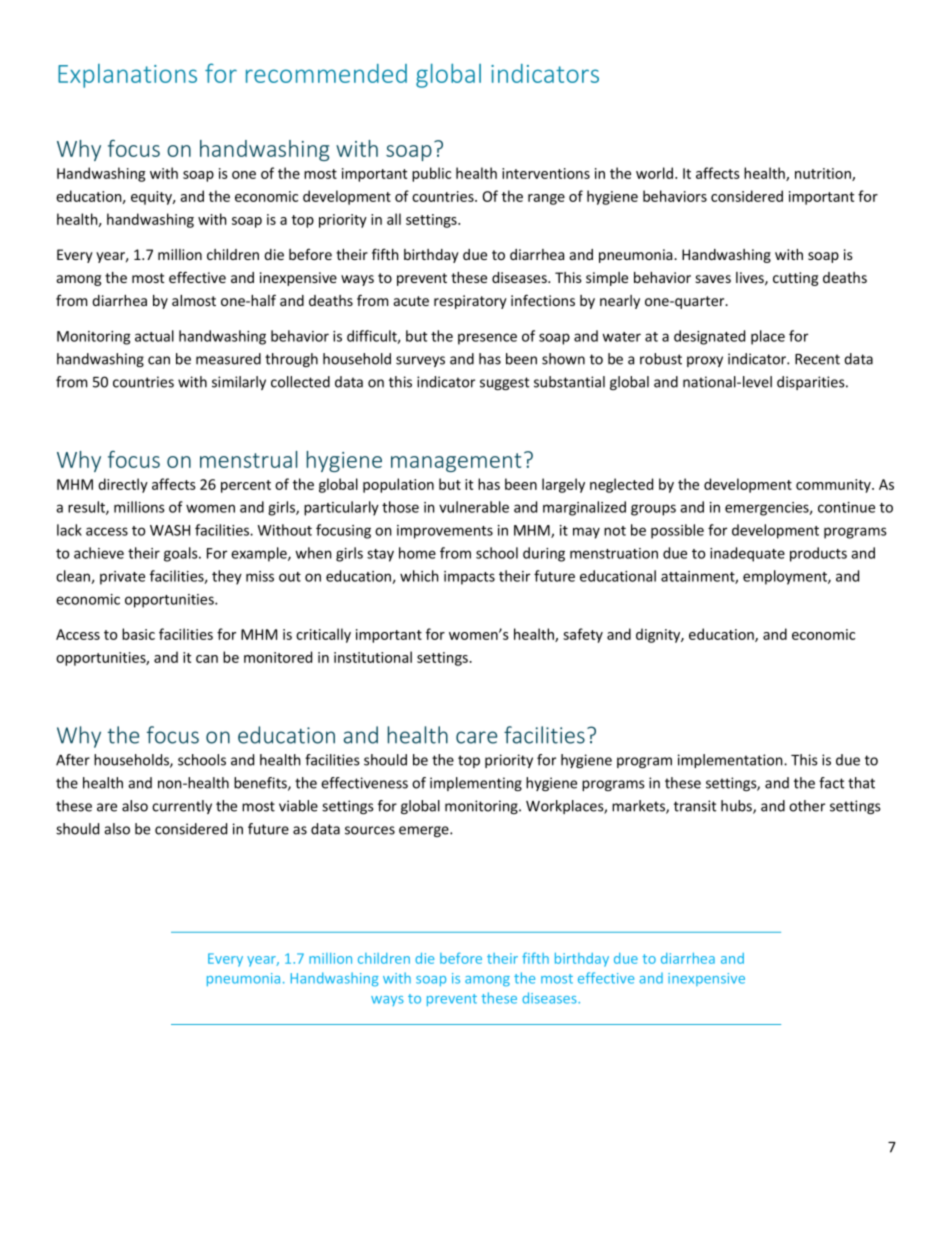 The height and width of the screenshot is (1233, 952). Describe the element at coordinates (709, 337) in the screenshot. I see `designated` at that location.
